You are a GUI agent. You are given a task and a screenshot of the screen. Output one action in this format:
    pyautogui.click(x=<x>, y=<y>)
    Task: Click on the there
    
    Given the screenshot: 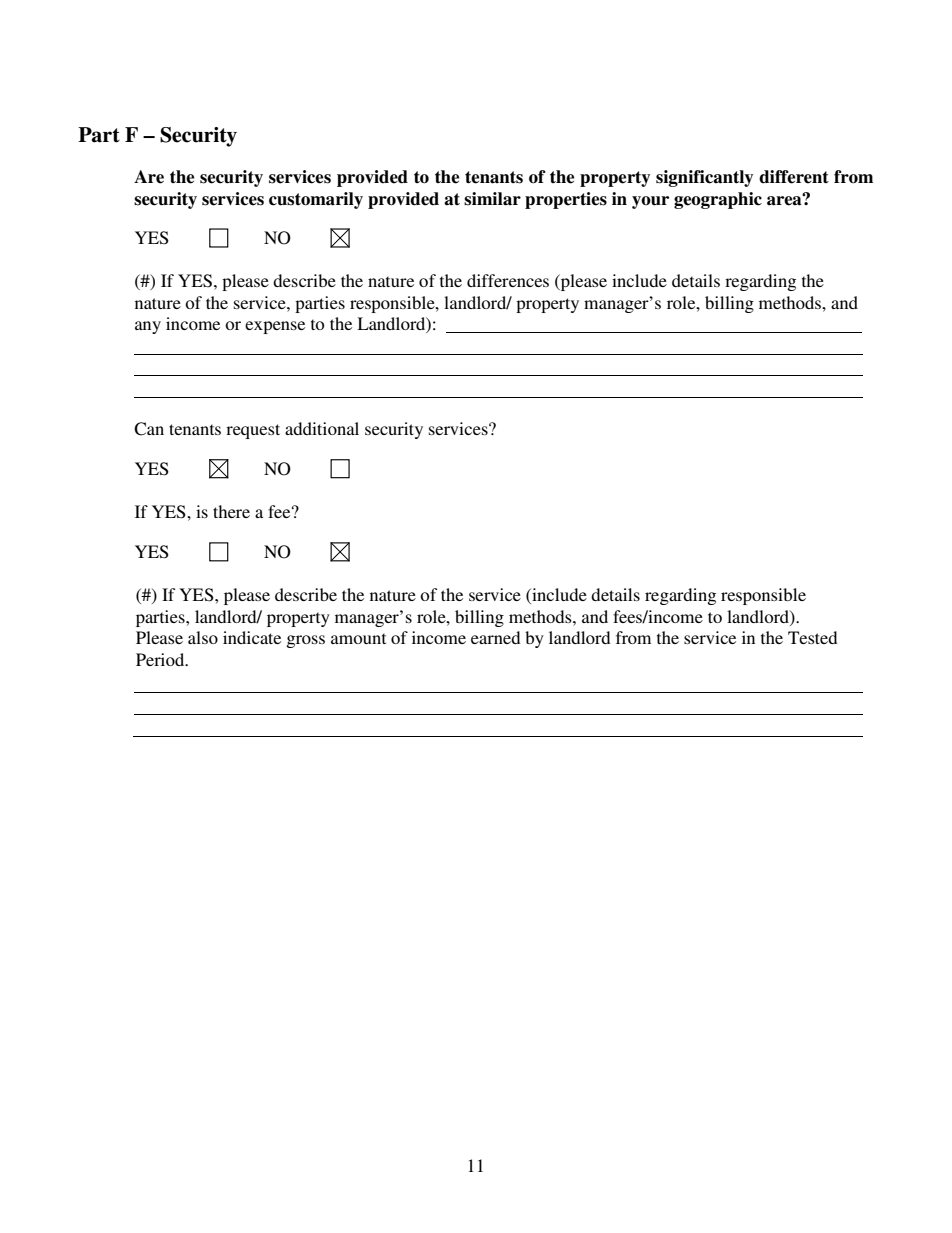 What is the action you would take?
    pyautogui.click(x=231, y=511)
